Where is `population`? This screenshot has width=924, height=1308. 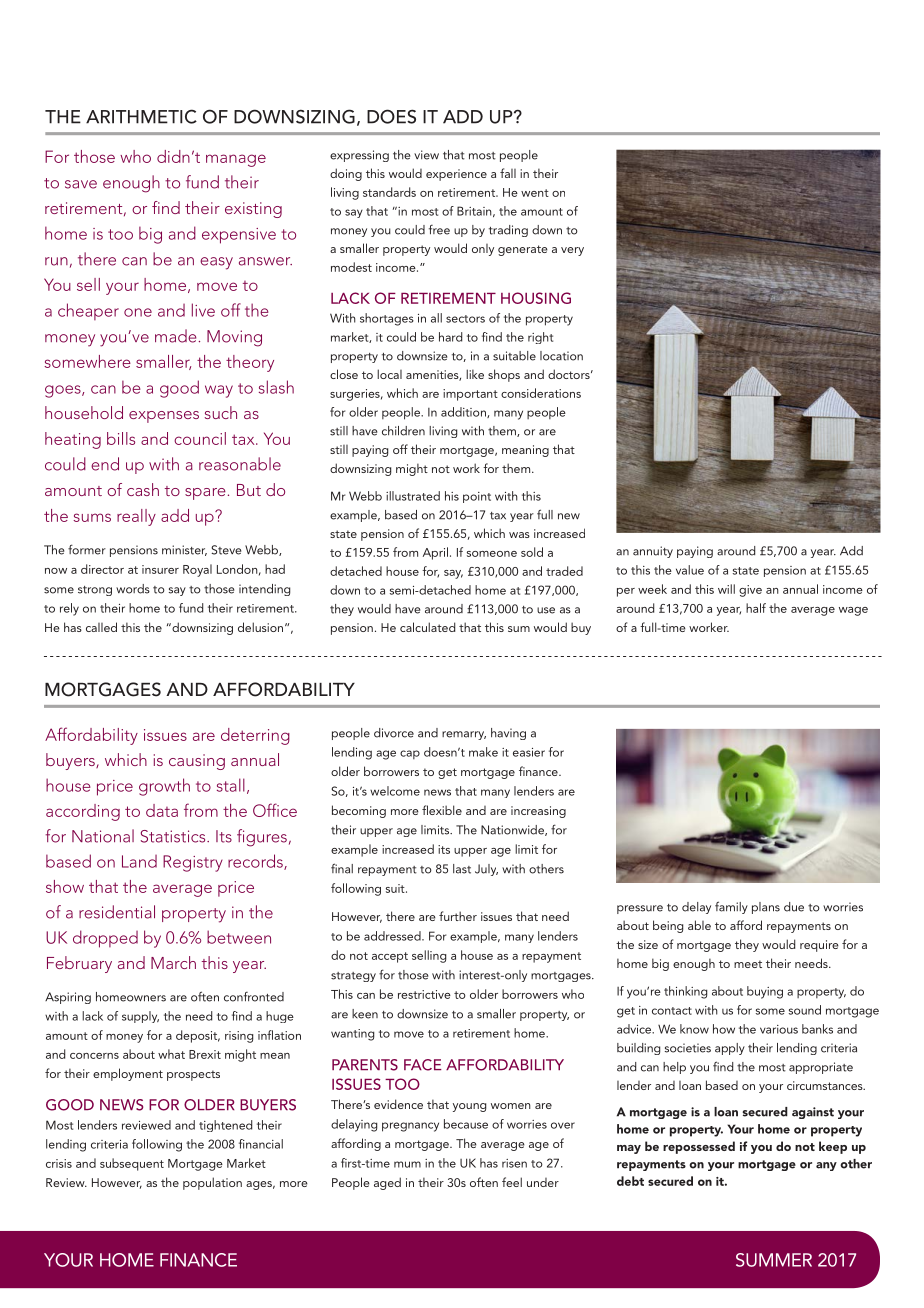 population is located at coordinates (212, 1183).
